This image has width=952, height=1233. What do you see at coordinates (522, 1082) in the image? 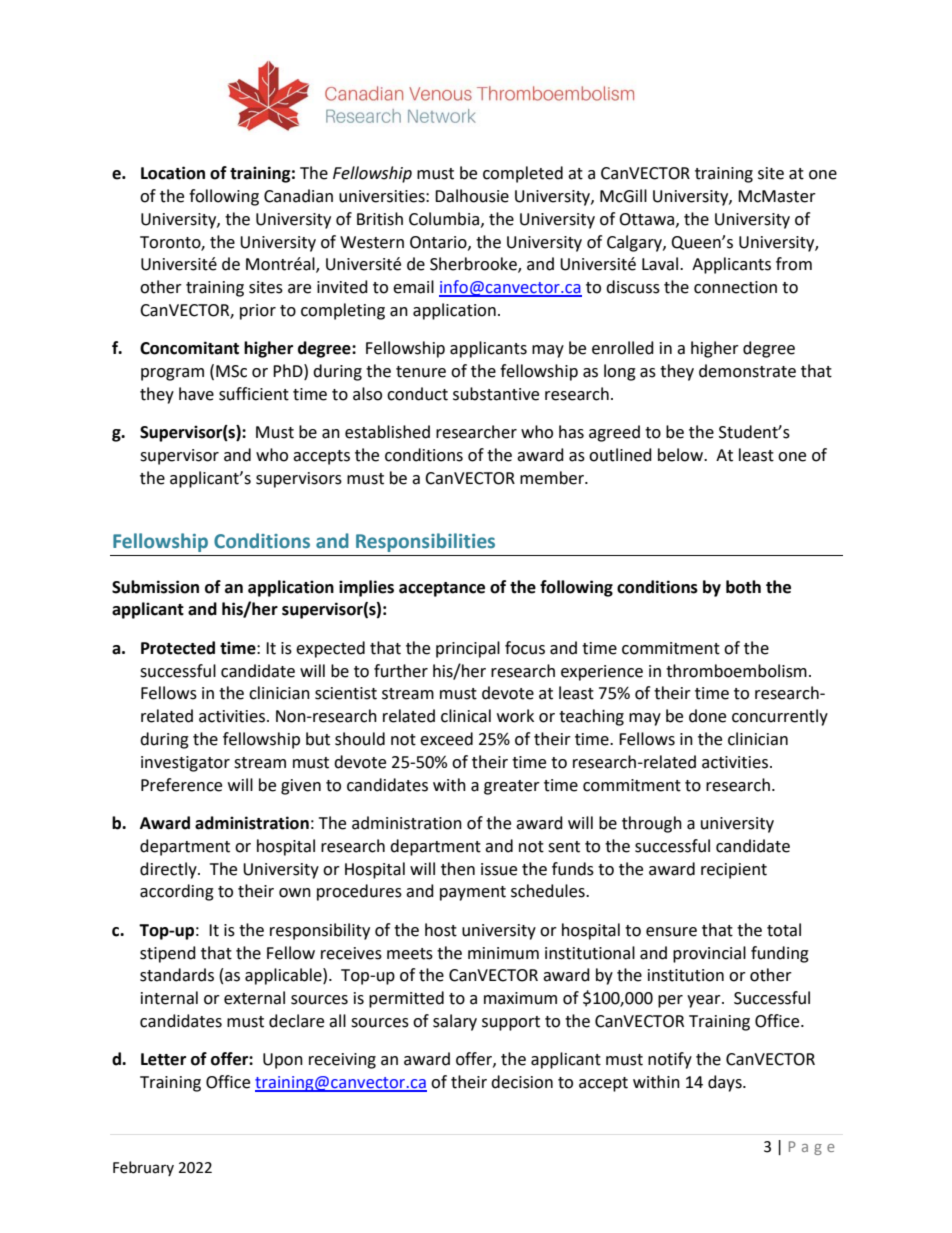
I see `decision` at bounding box center [522, 1082].
